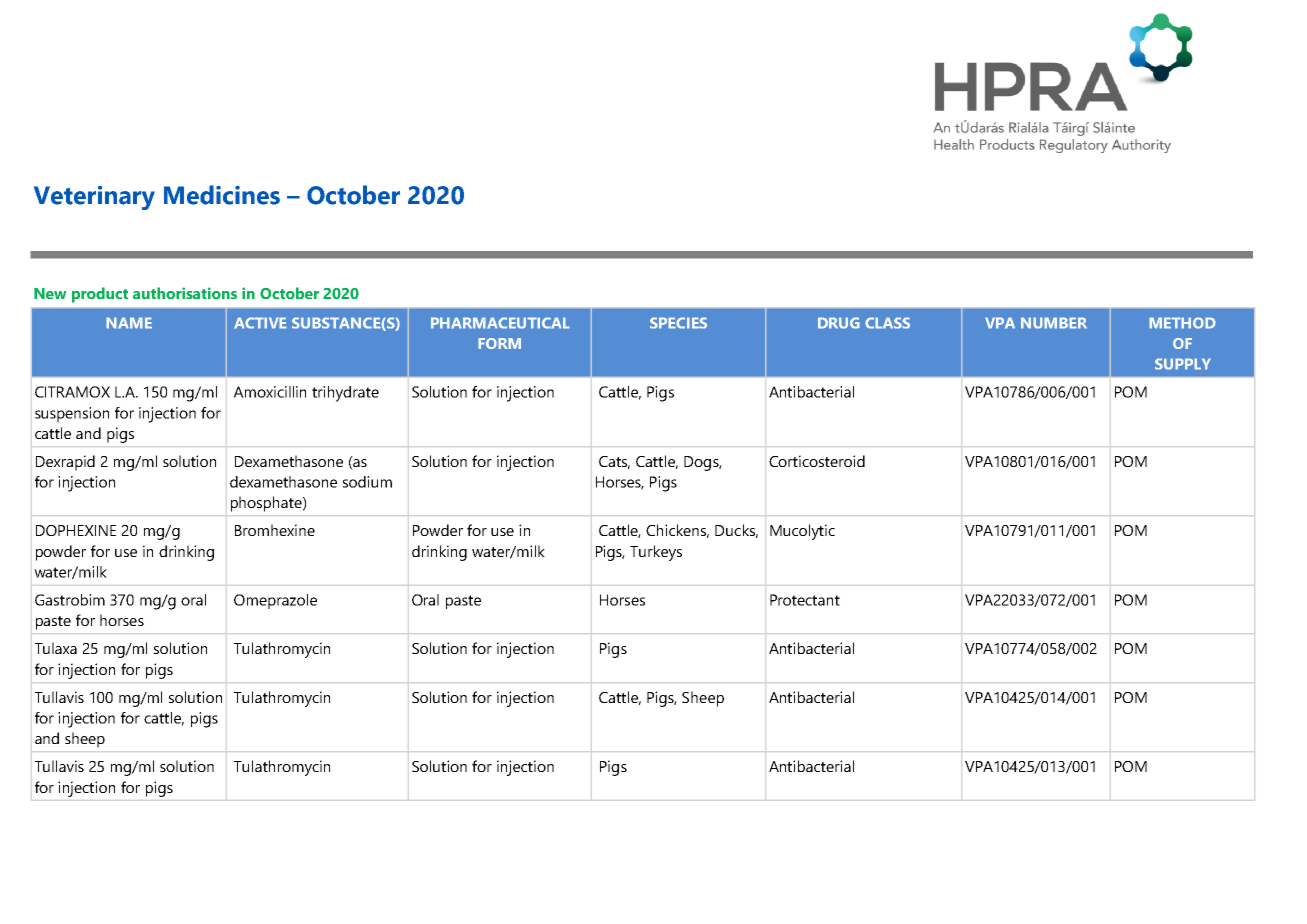 The width and height of the screenshot is (1307, 924). I want to click on FORM, so click(499, 343).
